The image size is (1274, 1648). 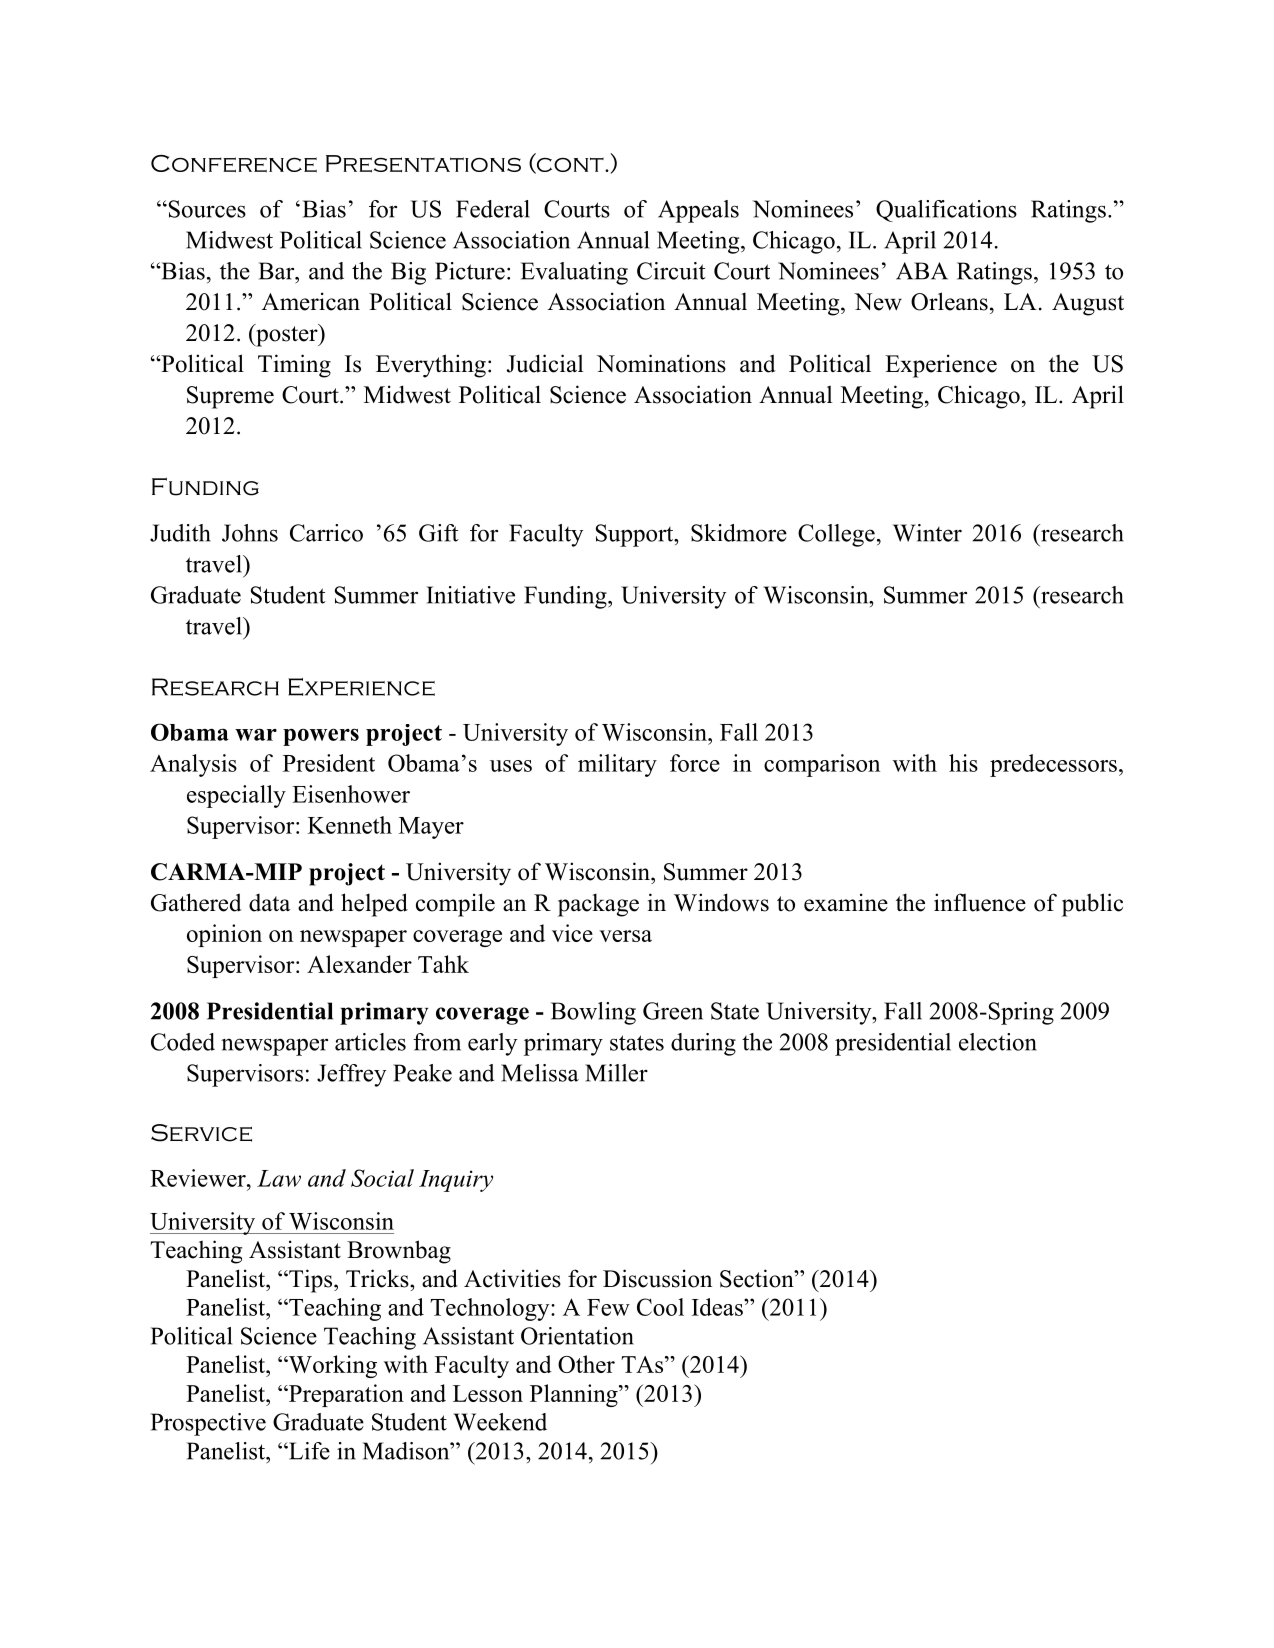 What do you see at coordinates (234, 164) in the screenshot?
I see `Conference` at bounding box center [234, 164].
